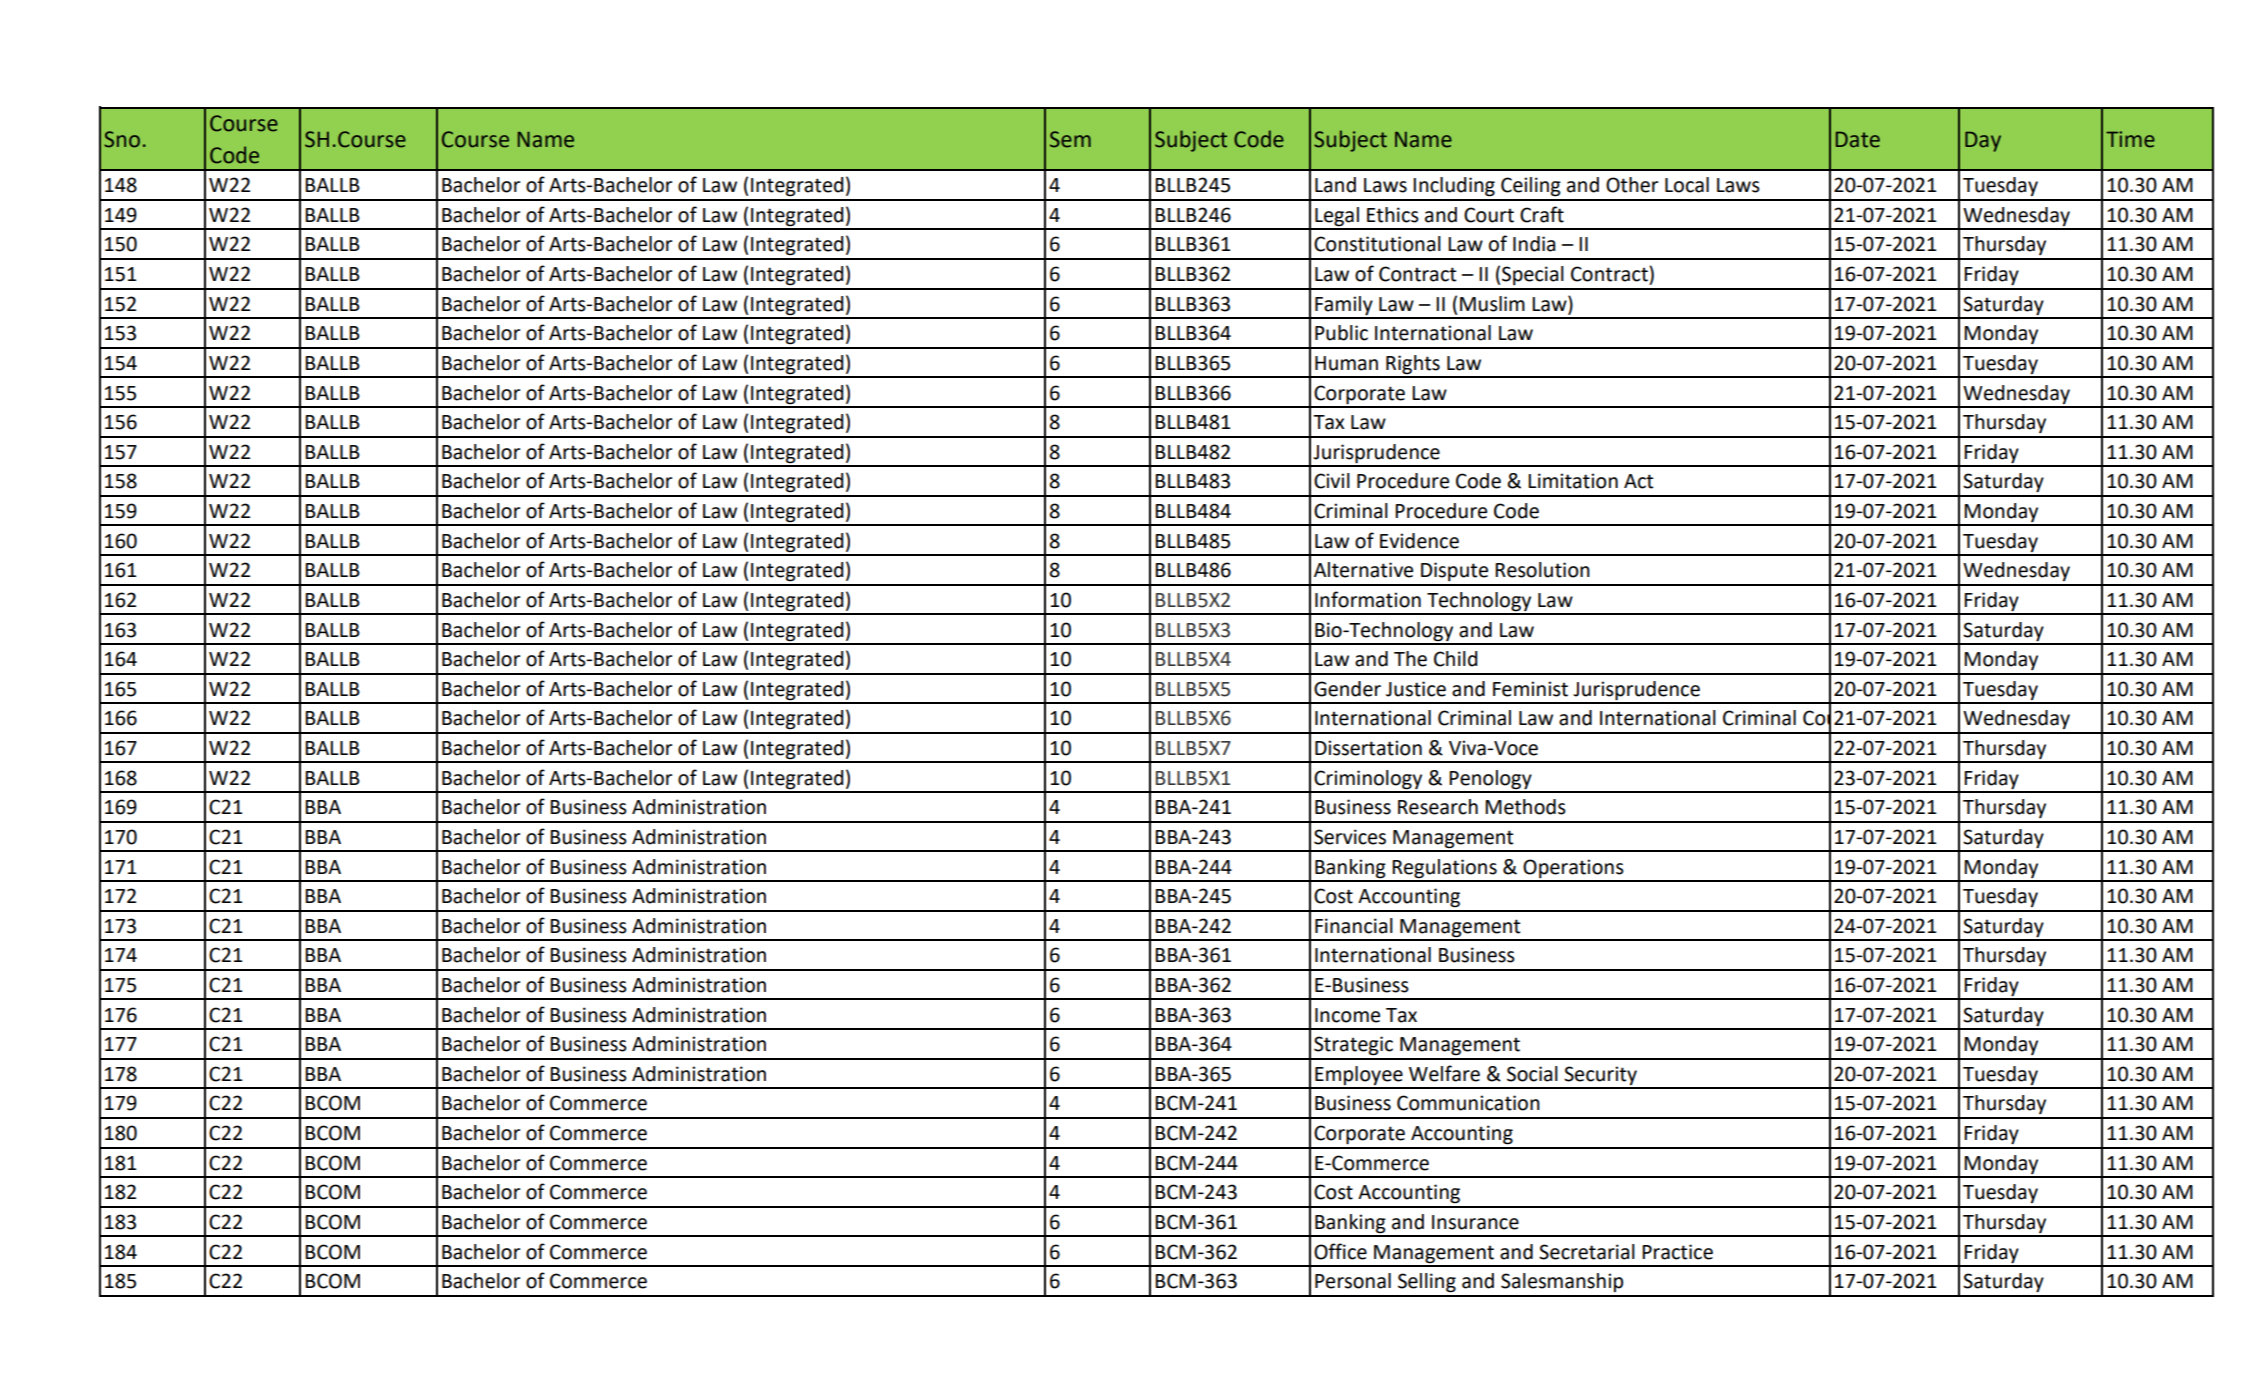 The image size is (2261, 1373). What do you see at coordinates (1858, 139) in the image?
I see `Date` at bounding box center [1858, 139].
